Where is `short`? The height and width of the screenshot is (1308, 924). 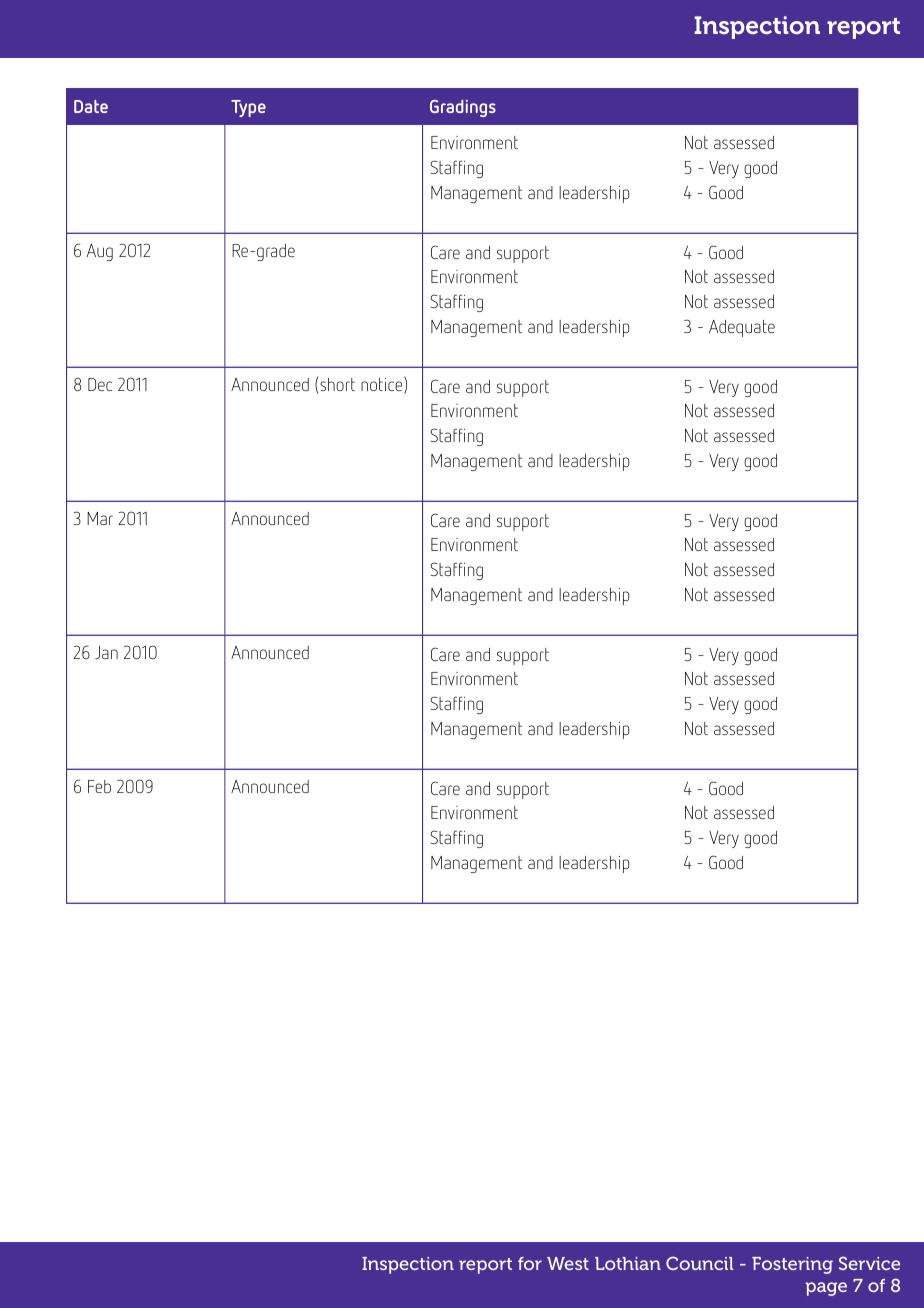
short is located at coordinates (337, 384).
